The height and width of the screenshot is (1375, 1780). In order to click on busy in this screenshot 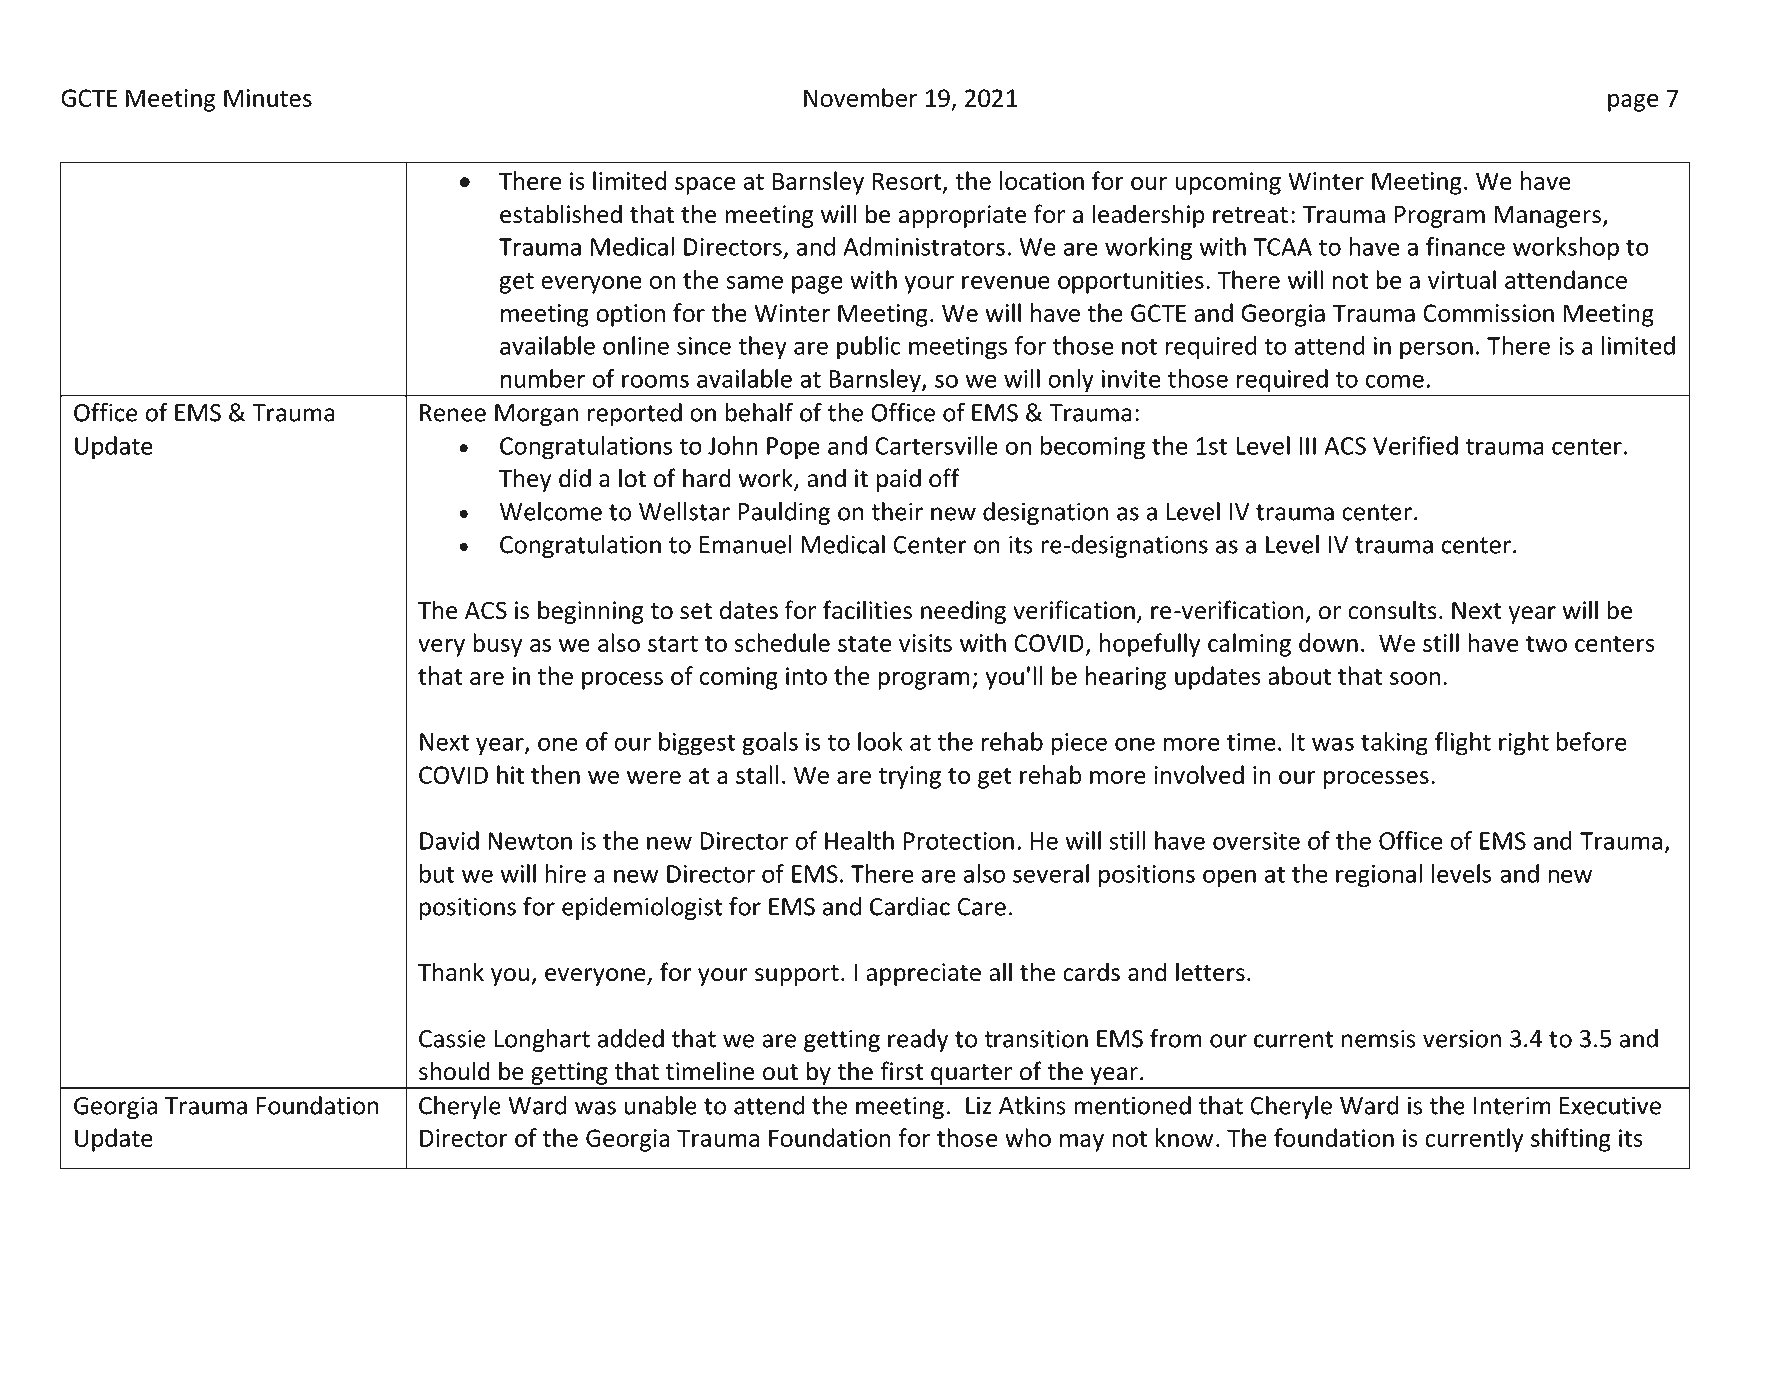, I will do `click(497, 645)`.
